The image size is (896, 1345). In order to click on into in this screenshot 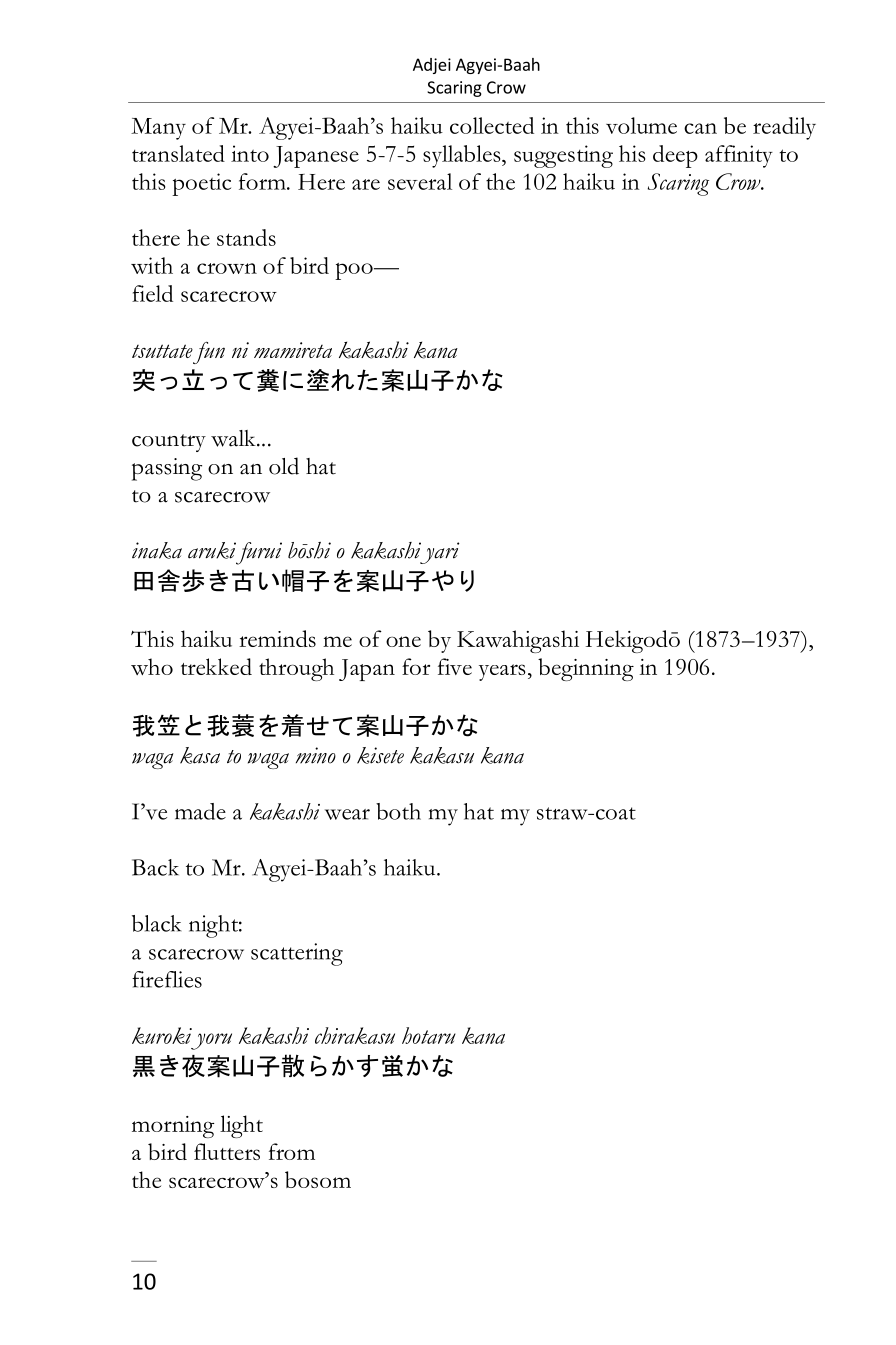, I will do `click(250, 153)`.
